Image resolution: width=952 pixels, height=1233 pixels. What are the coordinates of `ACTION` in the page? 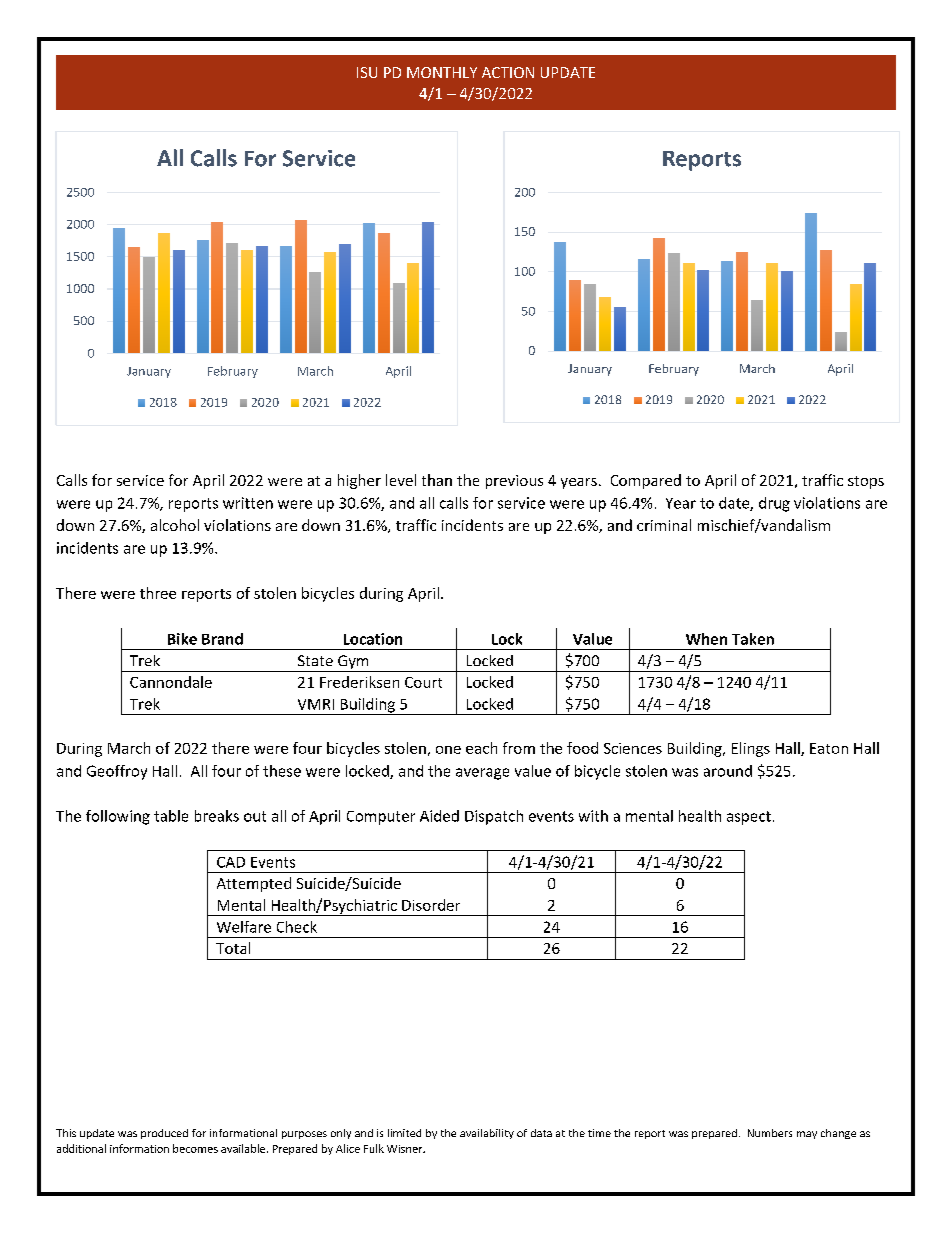 It's located at (508, 72).
